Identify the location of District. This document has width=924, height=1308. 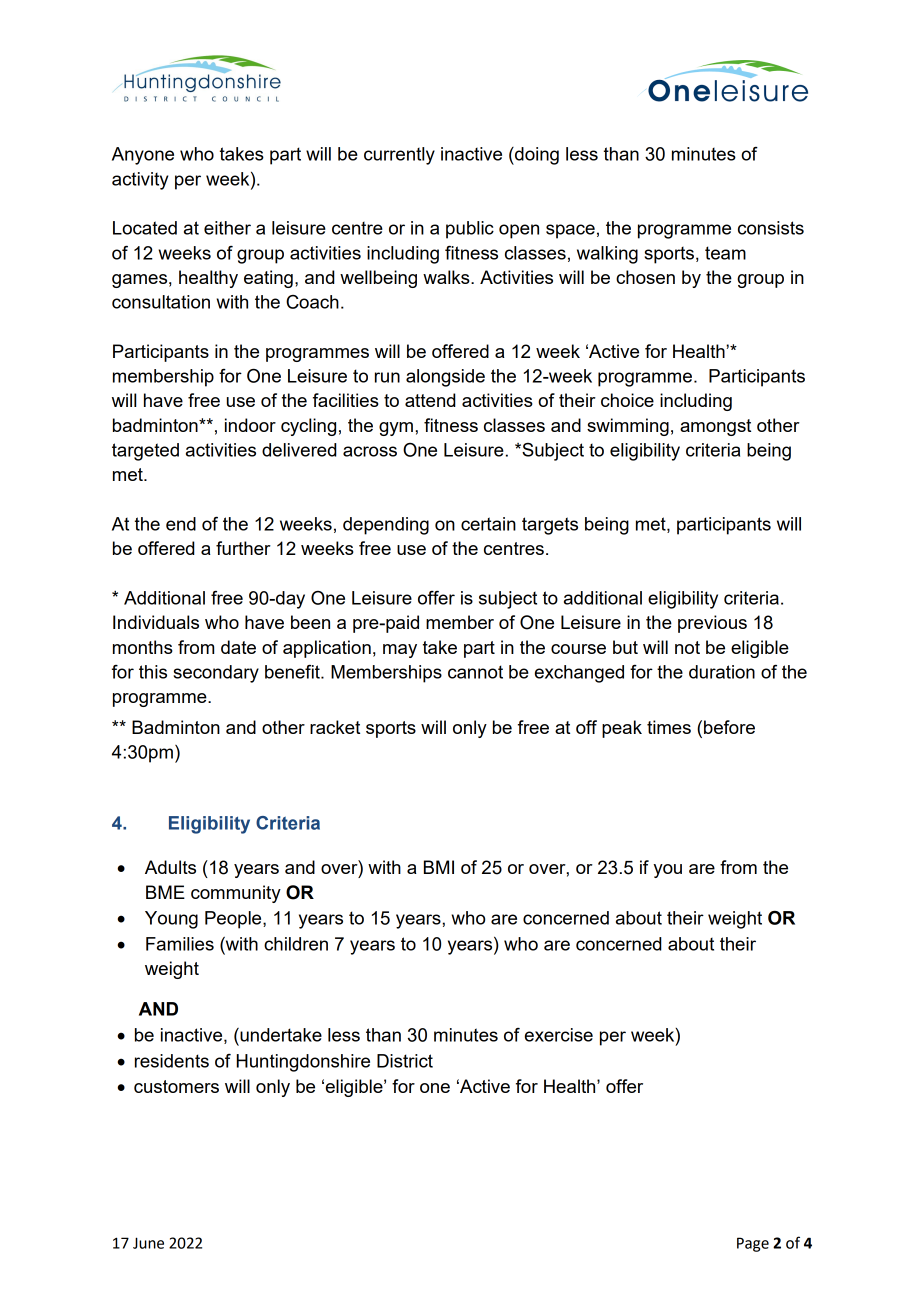
(405, 1061).
